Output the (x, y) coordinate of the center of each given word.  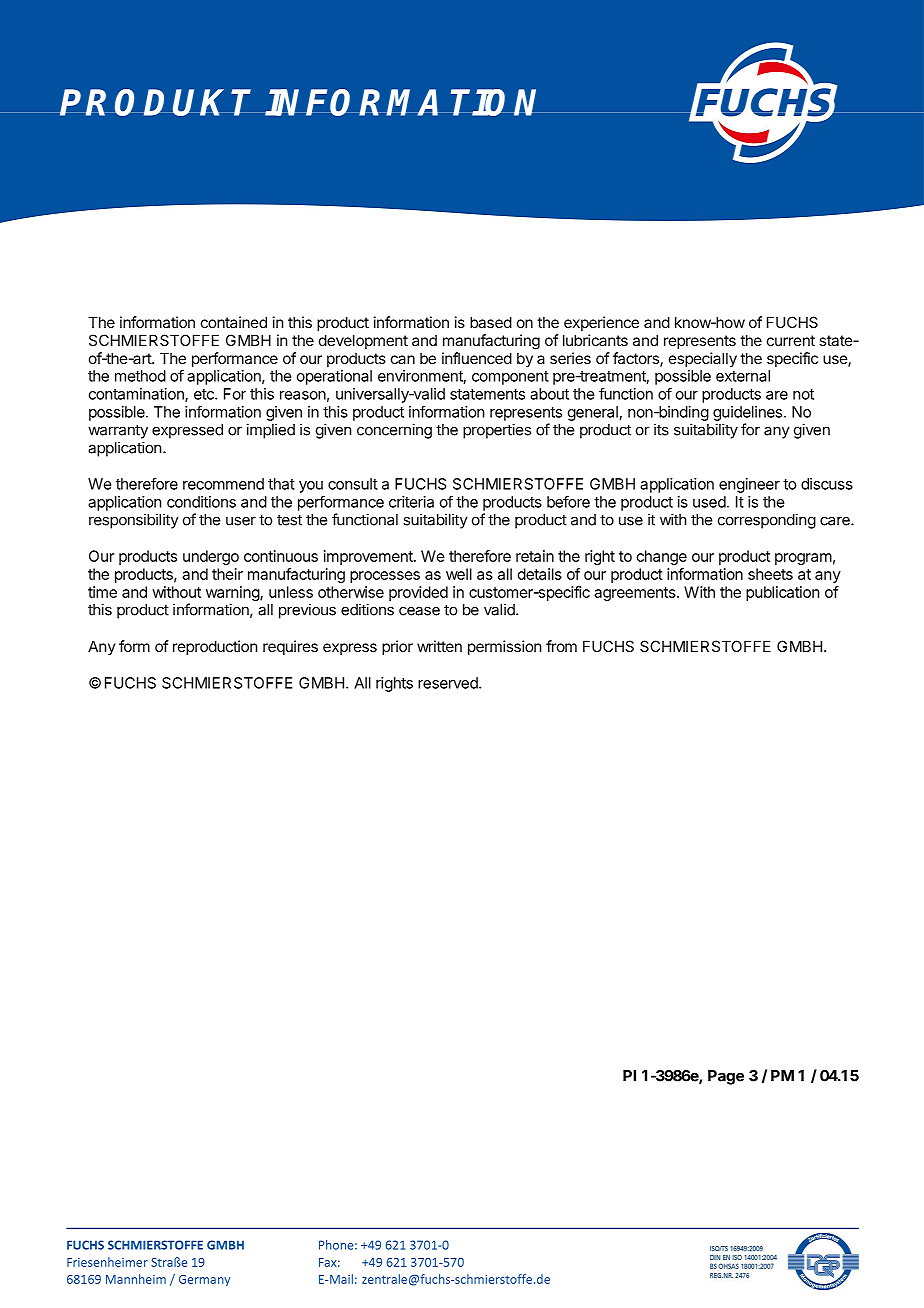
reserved (449, 683)
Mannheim (136, 1279)
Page (726, 1077)
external (743, 376)
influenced (477, 358)
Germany (204, 1280)
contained (234, 322)
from (561, 646)
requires (290, 647)
